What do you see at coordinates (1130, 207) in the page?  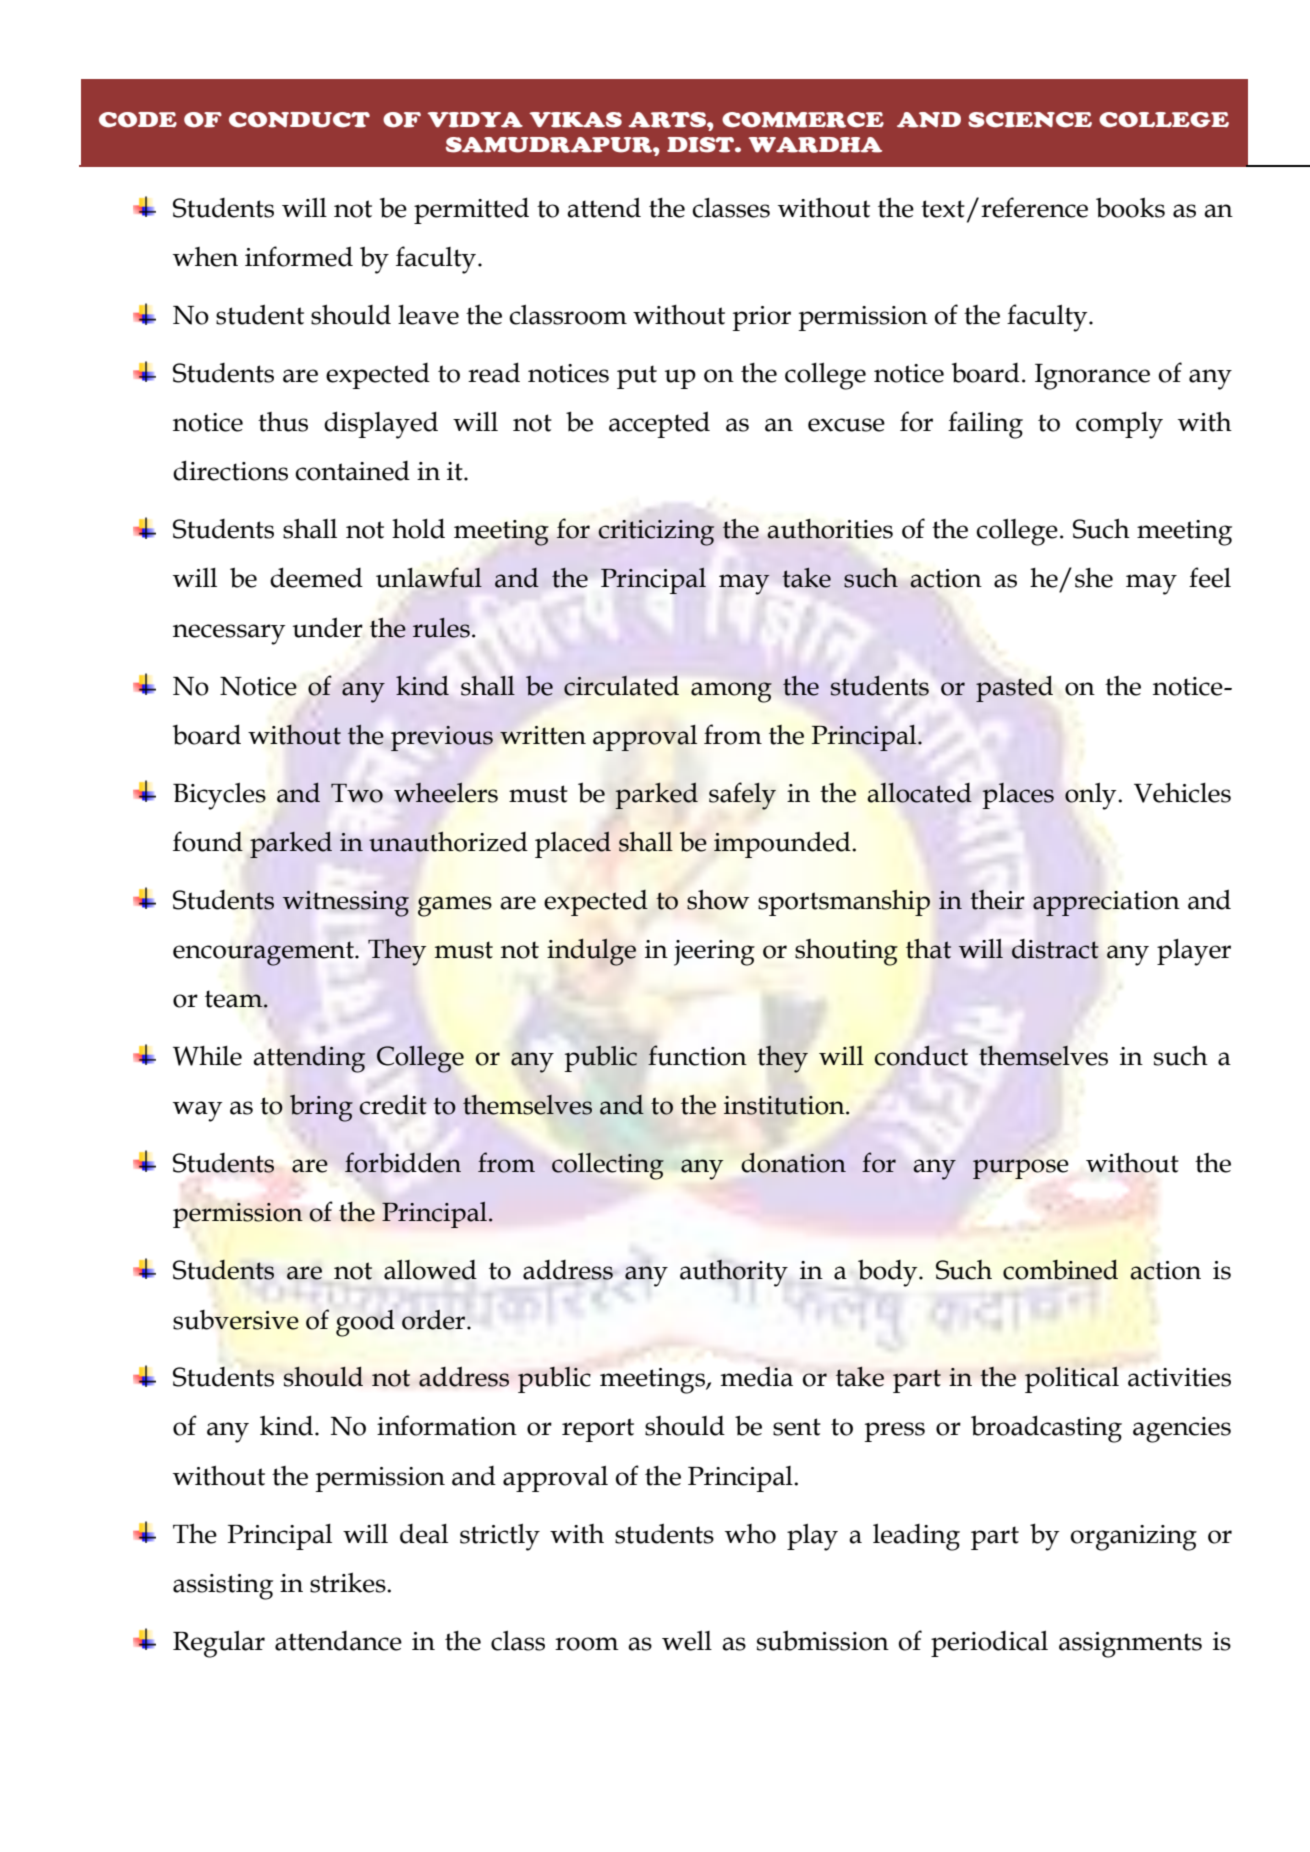 I see `books` at bounding box center [1130, 207].
